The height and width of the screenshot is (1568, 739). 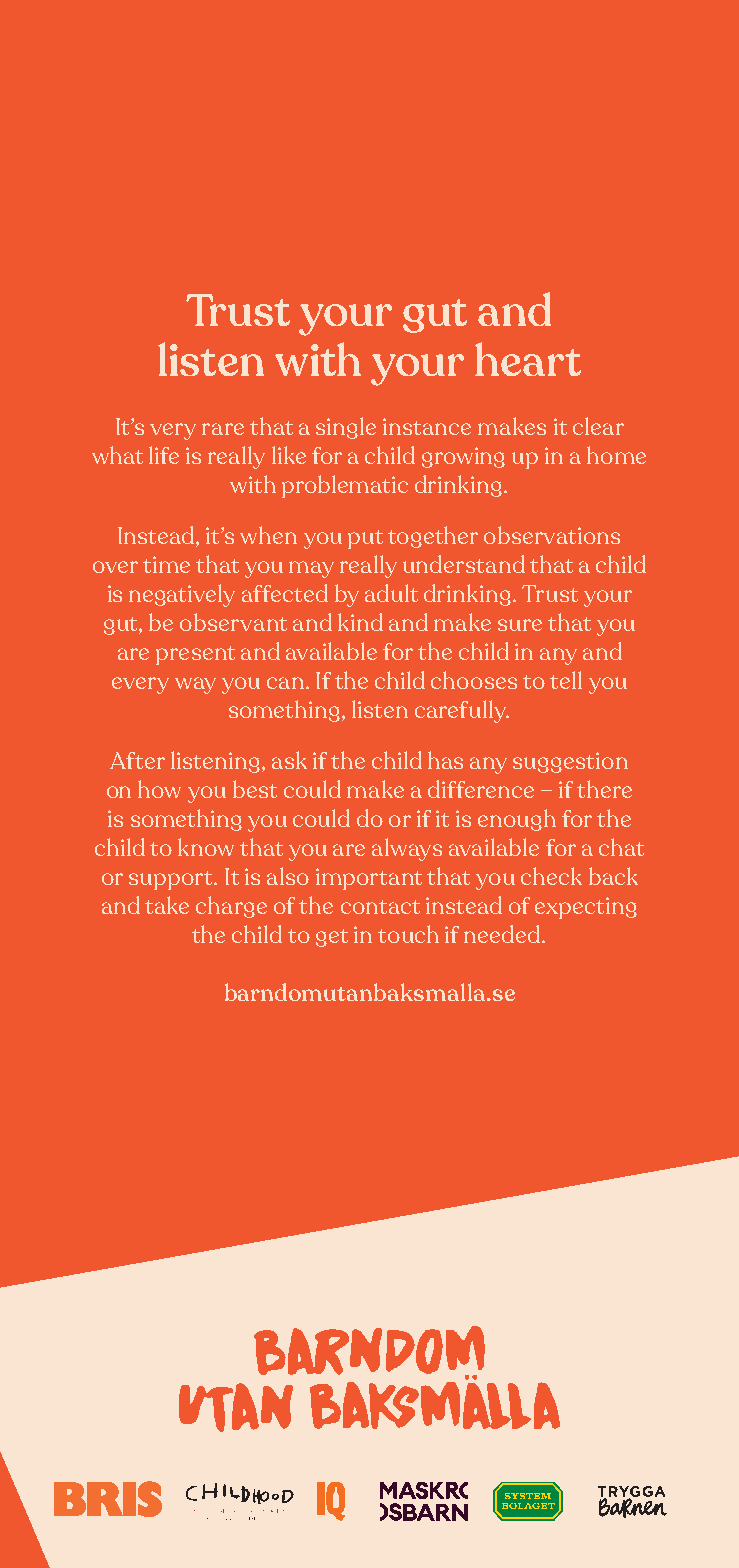 I want to click on take, so click(x=167, y=905).
